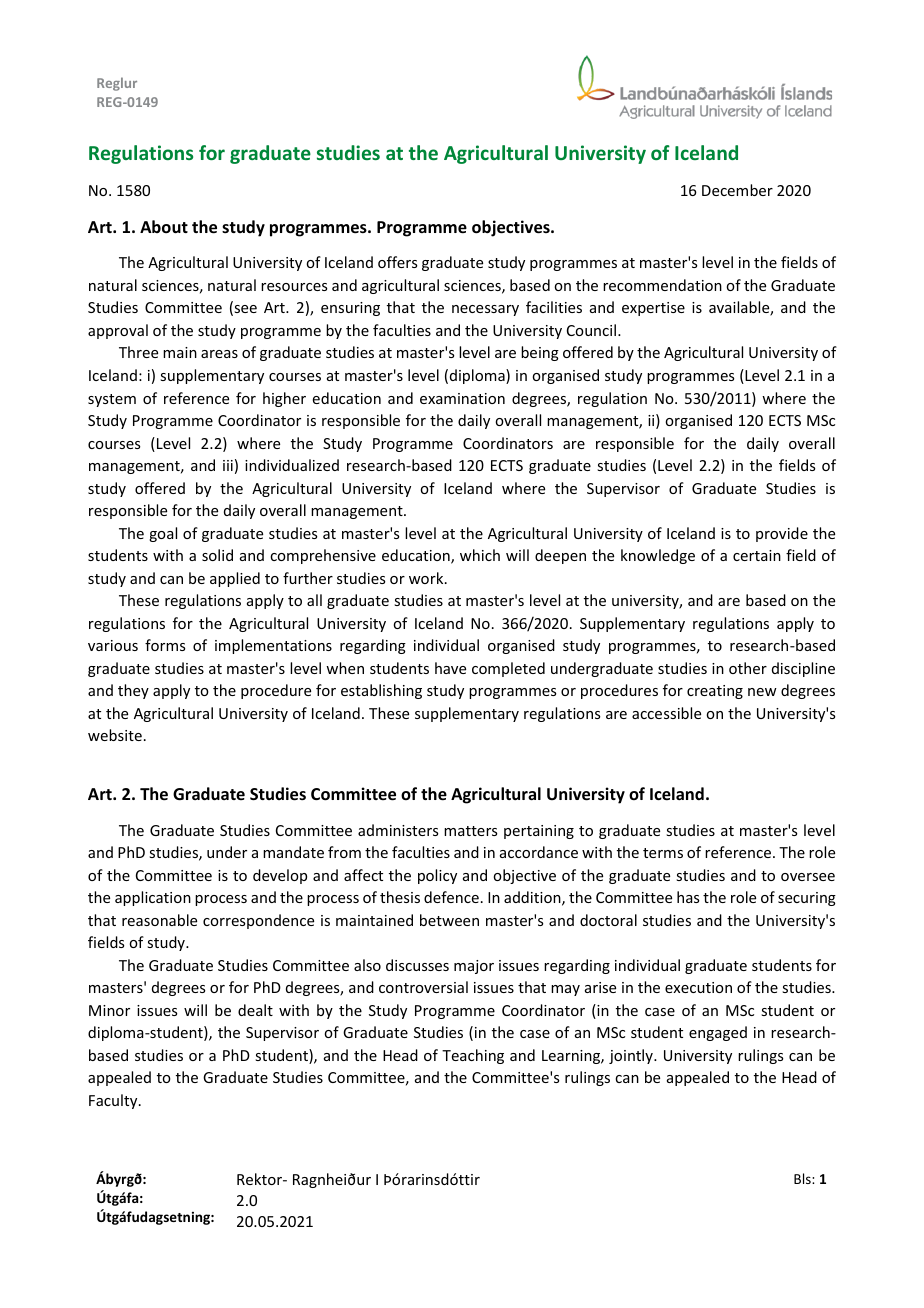 The image size is (924, 1308). Describe the element at coordinates (397, 262) in the page. I see `offers` at that location.
